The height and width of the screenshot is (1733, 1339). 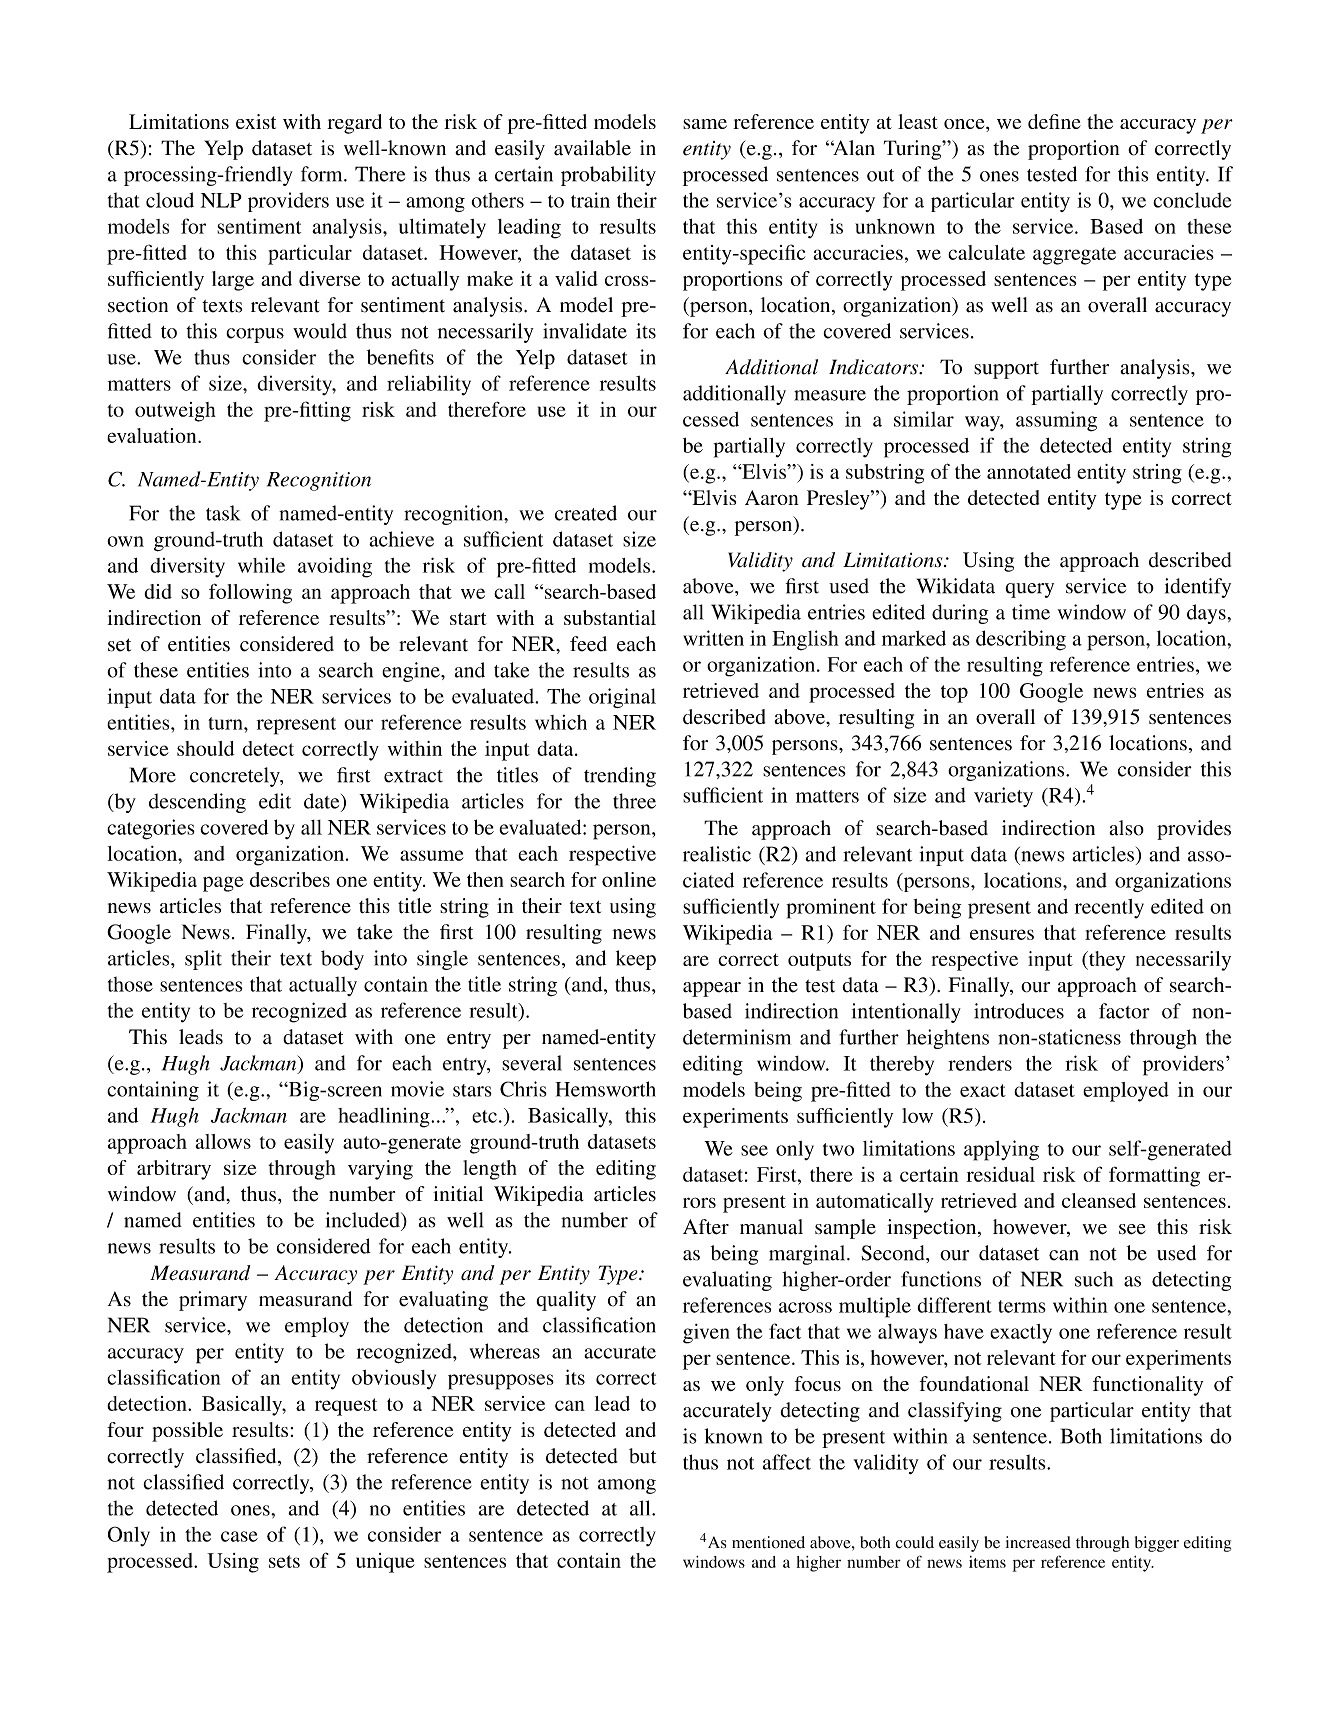 What do you see at coordinates (1029, 471) in the screenshot?
I see `annotated` at bounding box center [1029, 471].
